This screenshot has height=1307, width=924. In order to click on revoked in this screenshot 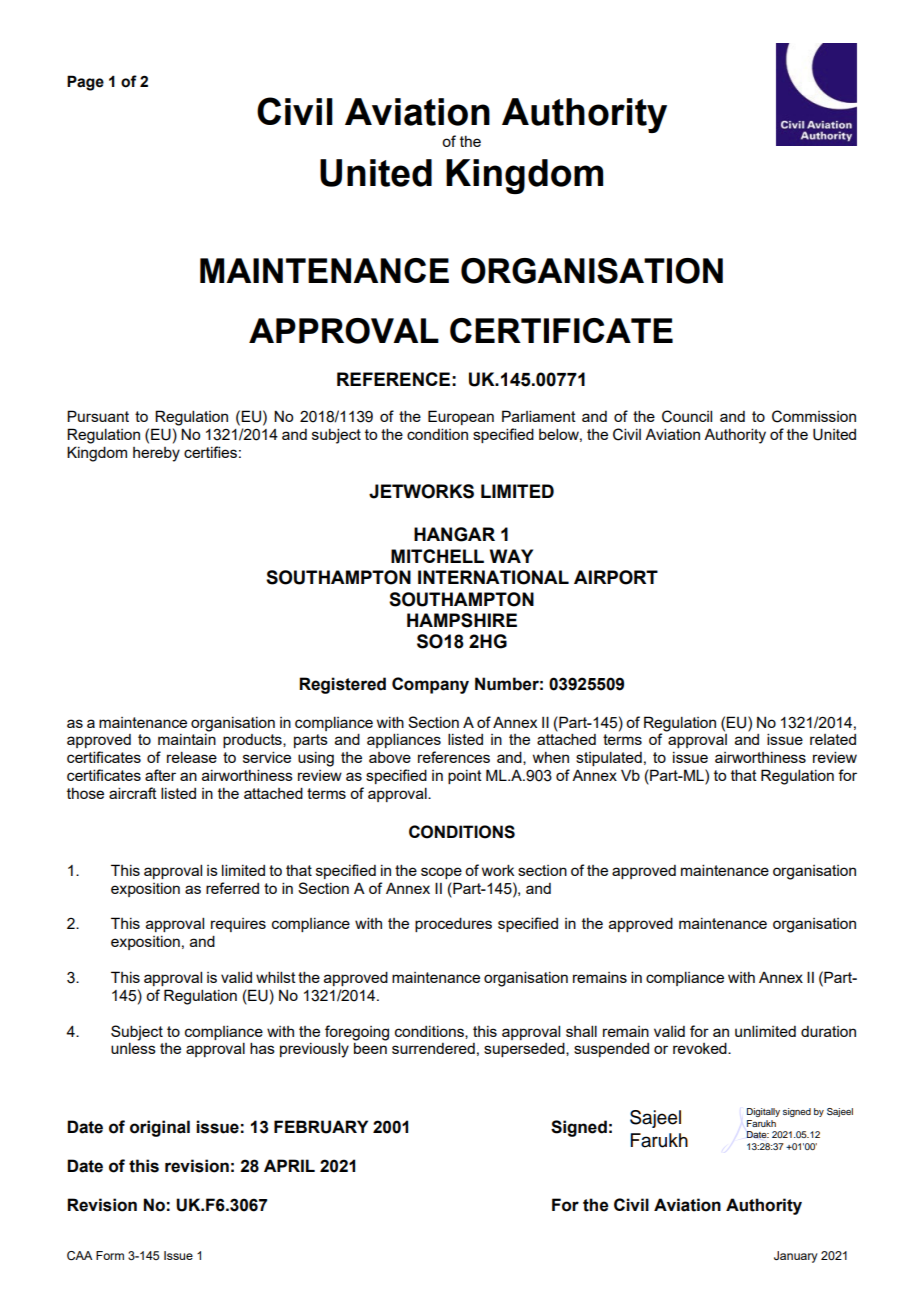, I will do `click(701, 1048)`.
